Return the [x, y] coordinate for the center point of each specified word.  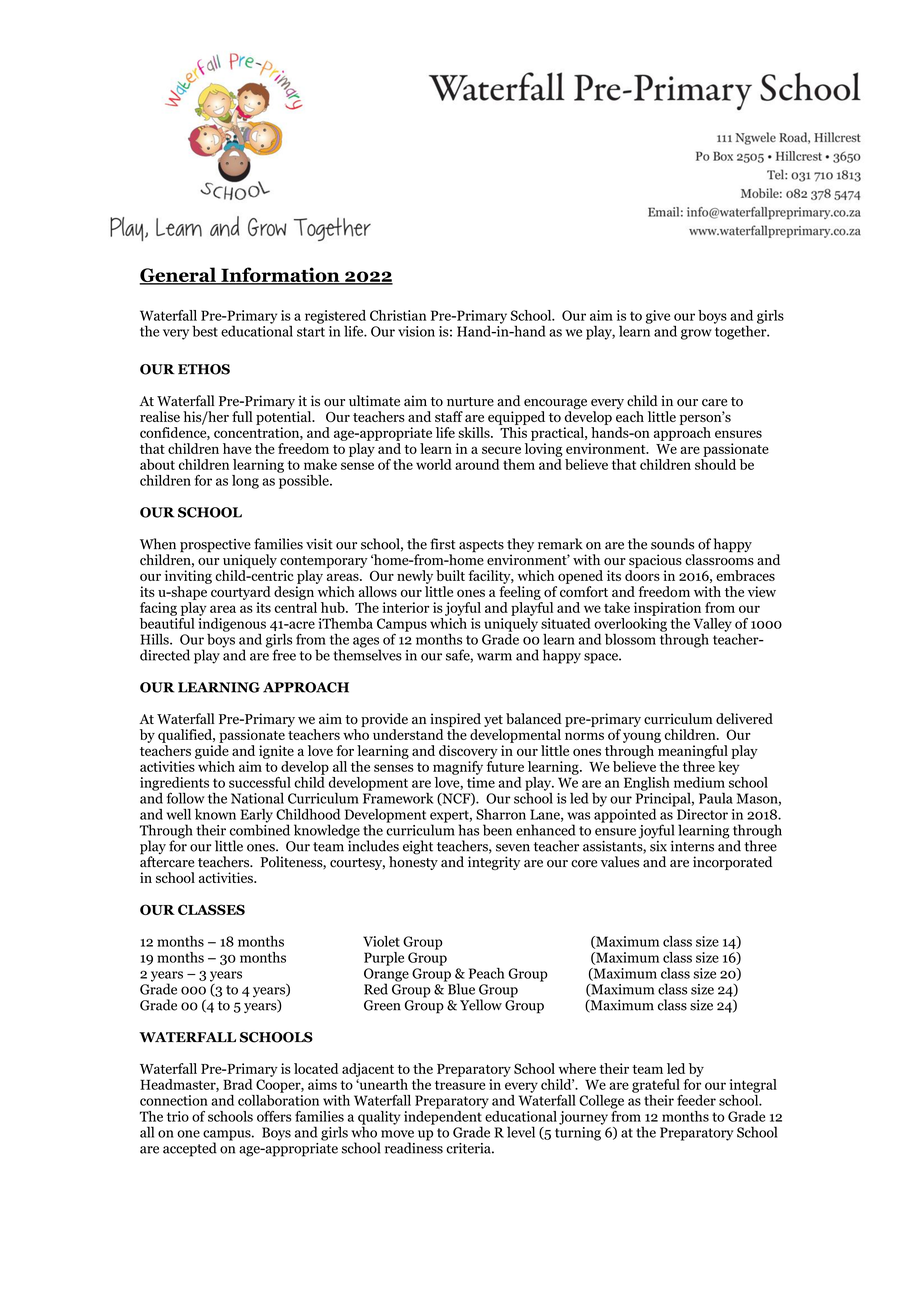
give [658, 317]
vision [416, 331]
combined [260, 829]
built [450, 575]
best [205, 331]
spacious [655, 561]
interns [692, 846]
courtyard [241, 593]
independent [444, 1117]
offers [274, 1116]
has [468, 830]
